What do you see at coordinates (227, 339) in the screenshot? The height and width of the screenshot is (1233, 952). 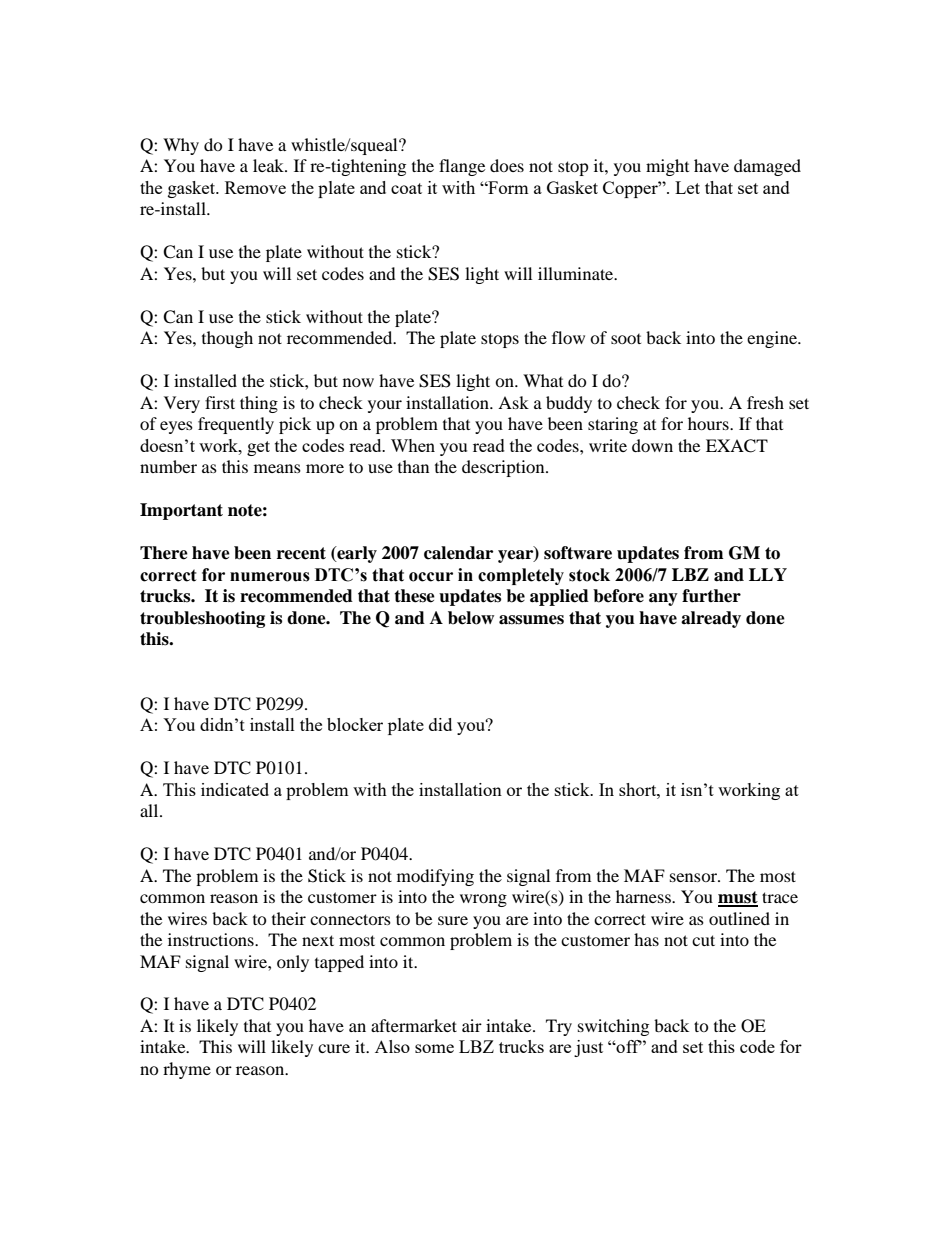 I see `though` at bounding box center [227, 339].
